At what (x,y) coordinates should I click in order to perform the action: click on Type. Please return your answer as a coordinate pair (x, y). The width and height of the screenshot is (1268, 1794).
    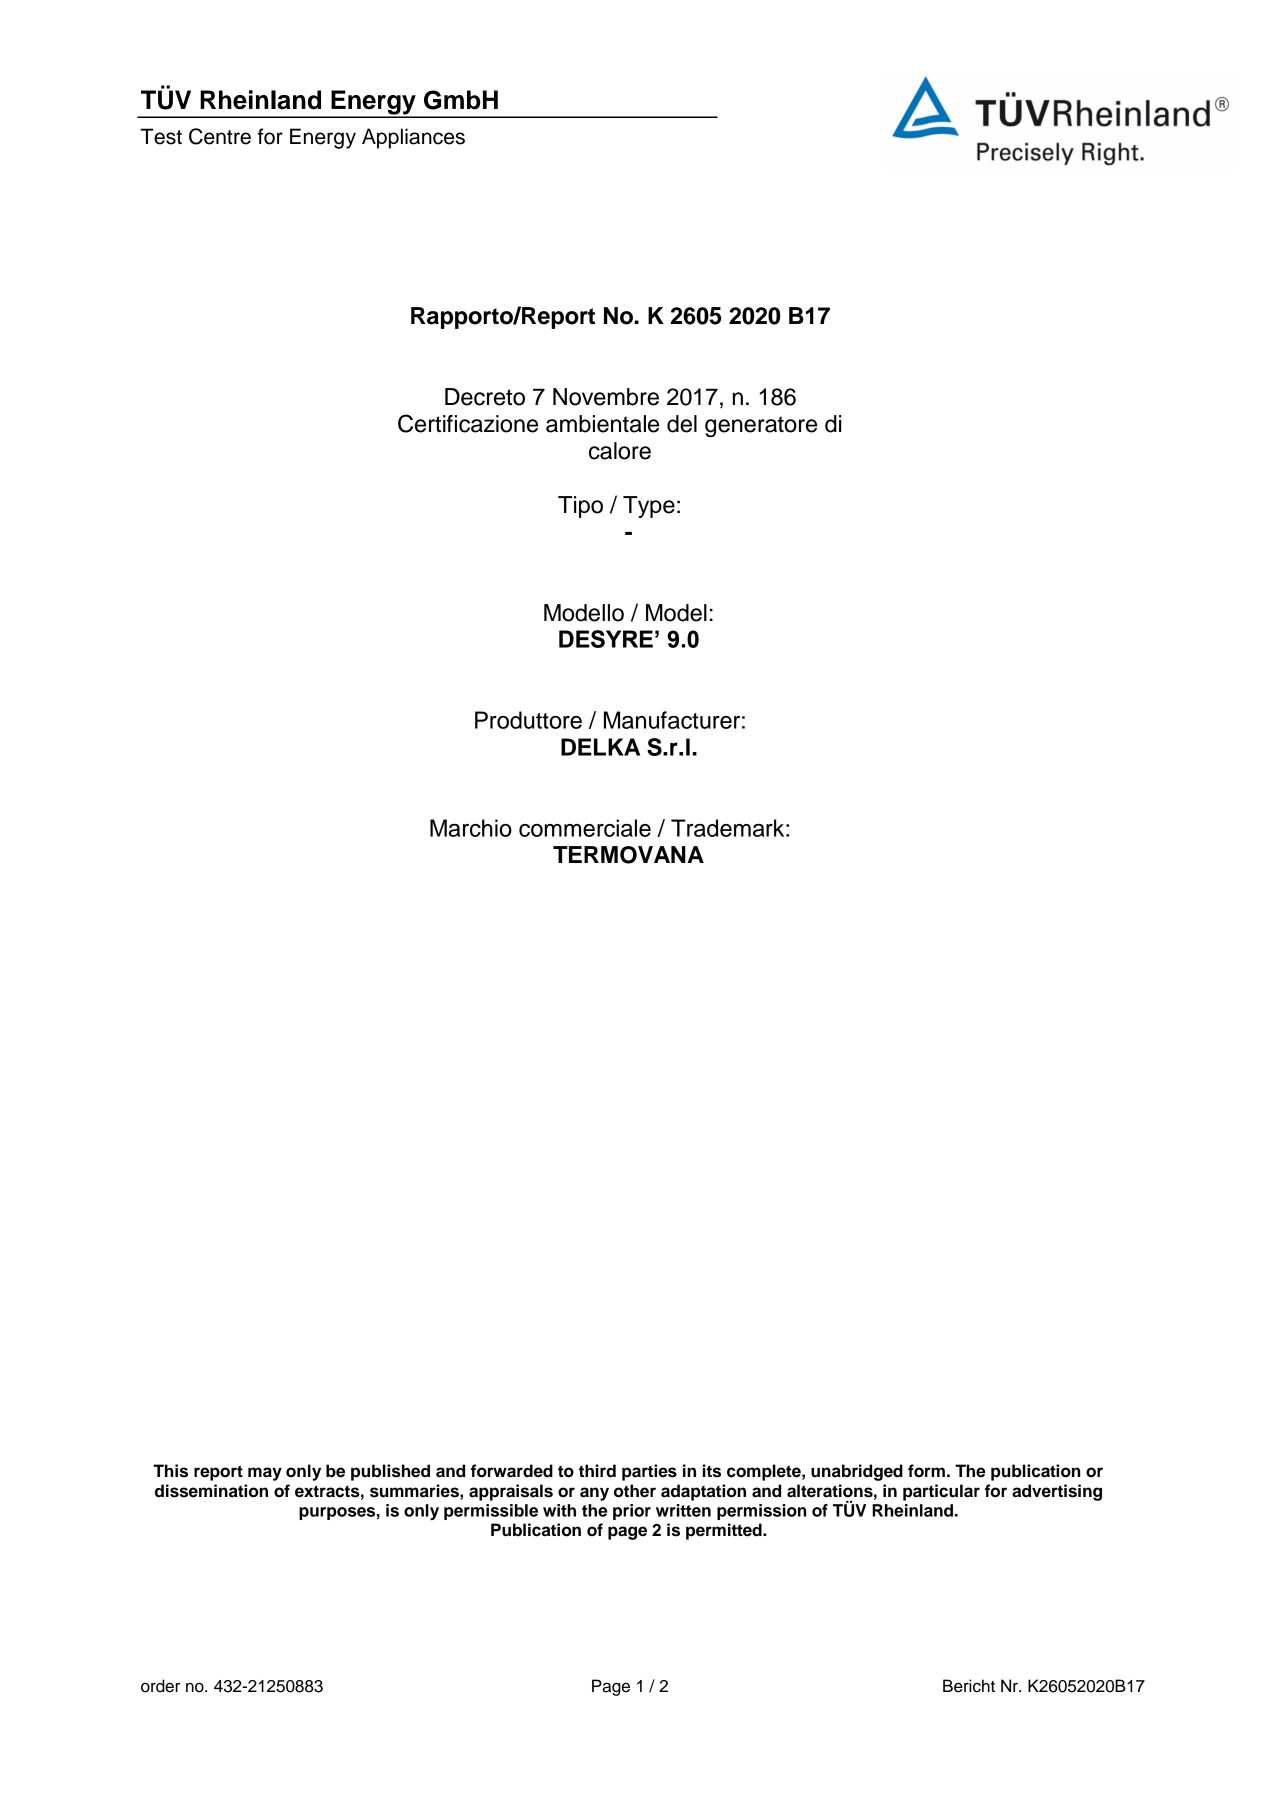
    Looking at the image, I should click on (649, 507).
